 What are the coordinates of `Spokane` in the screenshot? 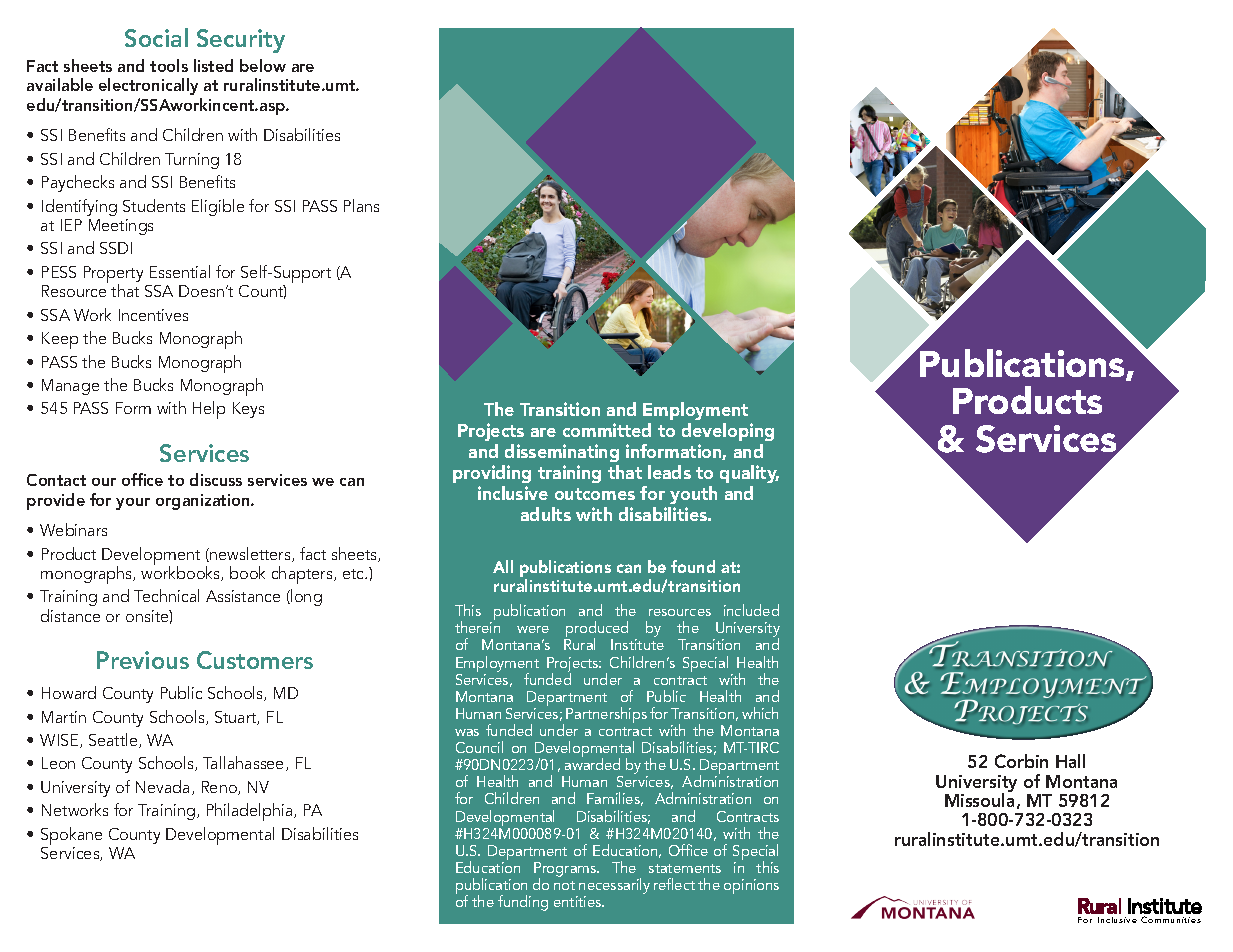 It's located at (71, 837).
